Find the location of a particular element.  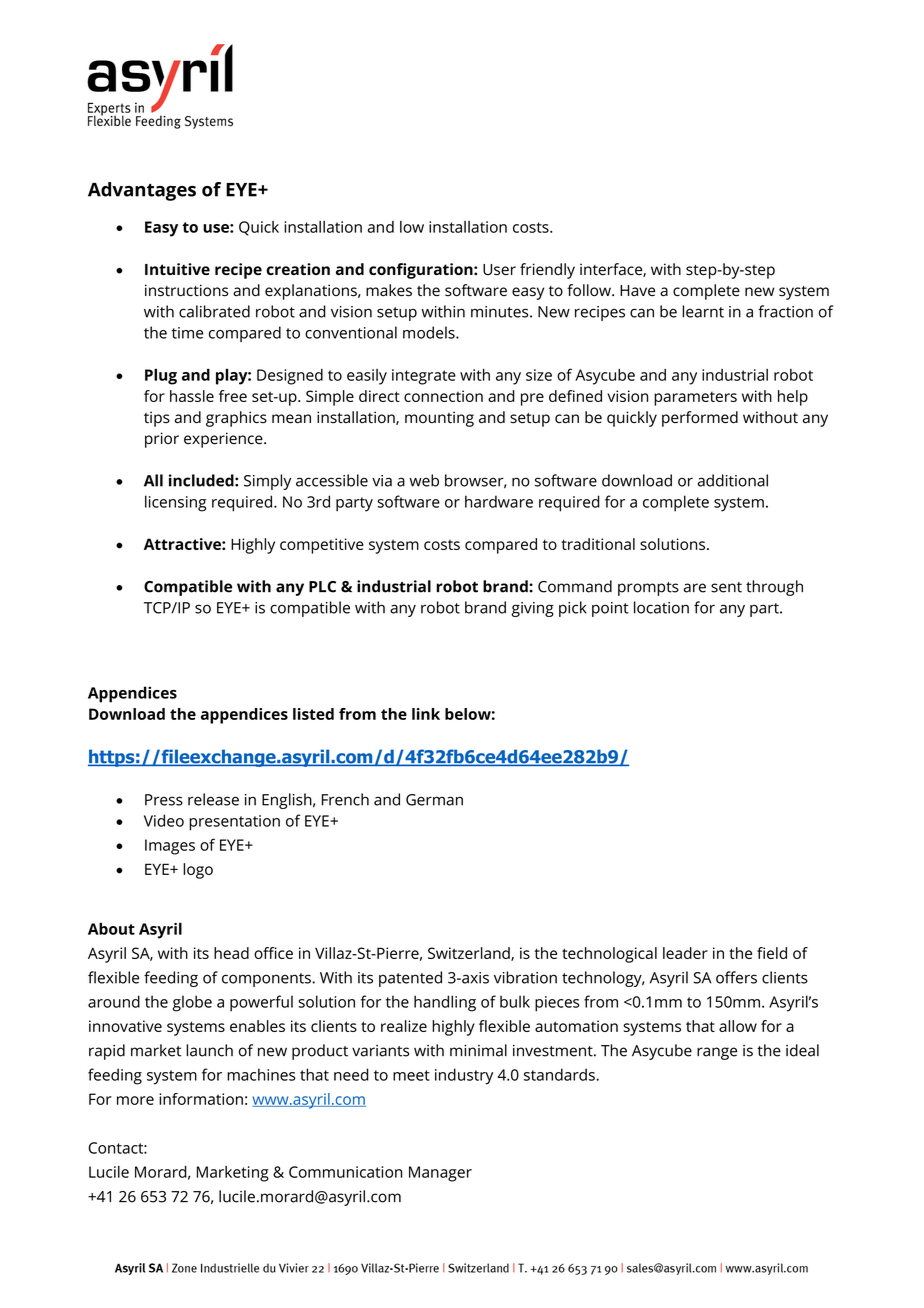

Have is located at coordinates (637, 291).
